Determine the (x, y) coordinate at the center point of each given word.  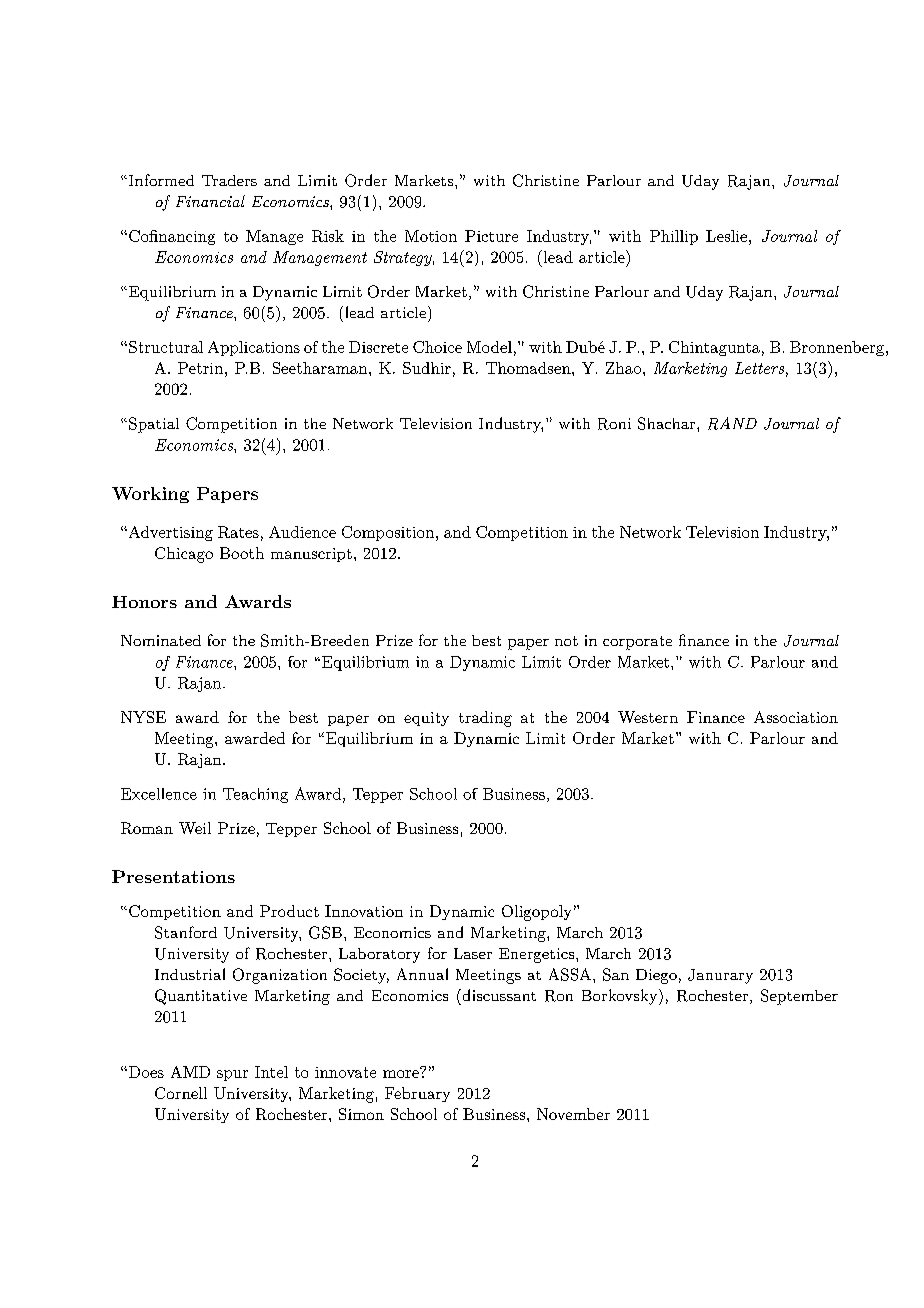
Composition (388, 533)
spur (232, 1075)
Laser (473, 953)
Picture (491, 236)
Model (489, 347)
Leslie (726, 236)
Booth (242, 553)
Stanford (186, 932)
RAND (732, 423)
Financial (210, 201)
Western (648, 717)
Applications (254, 348)
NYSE (143, 717)
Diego (656, 976)
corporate (637, 643)
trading (485, 719)
